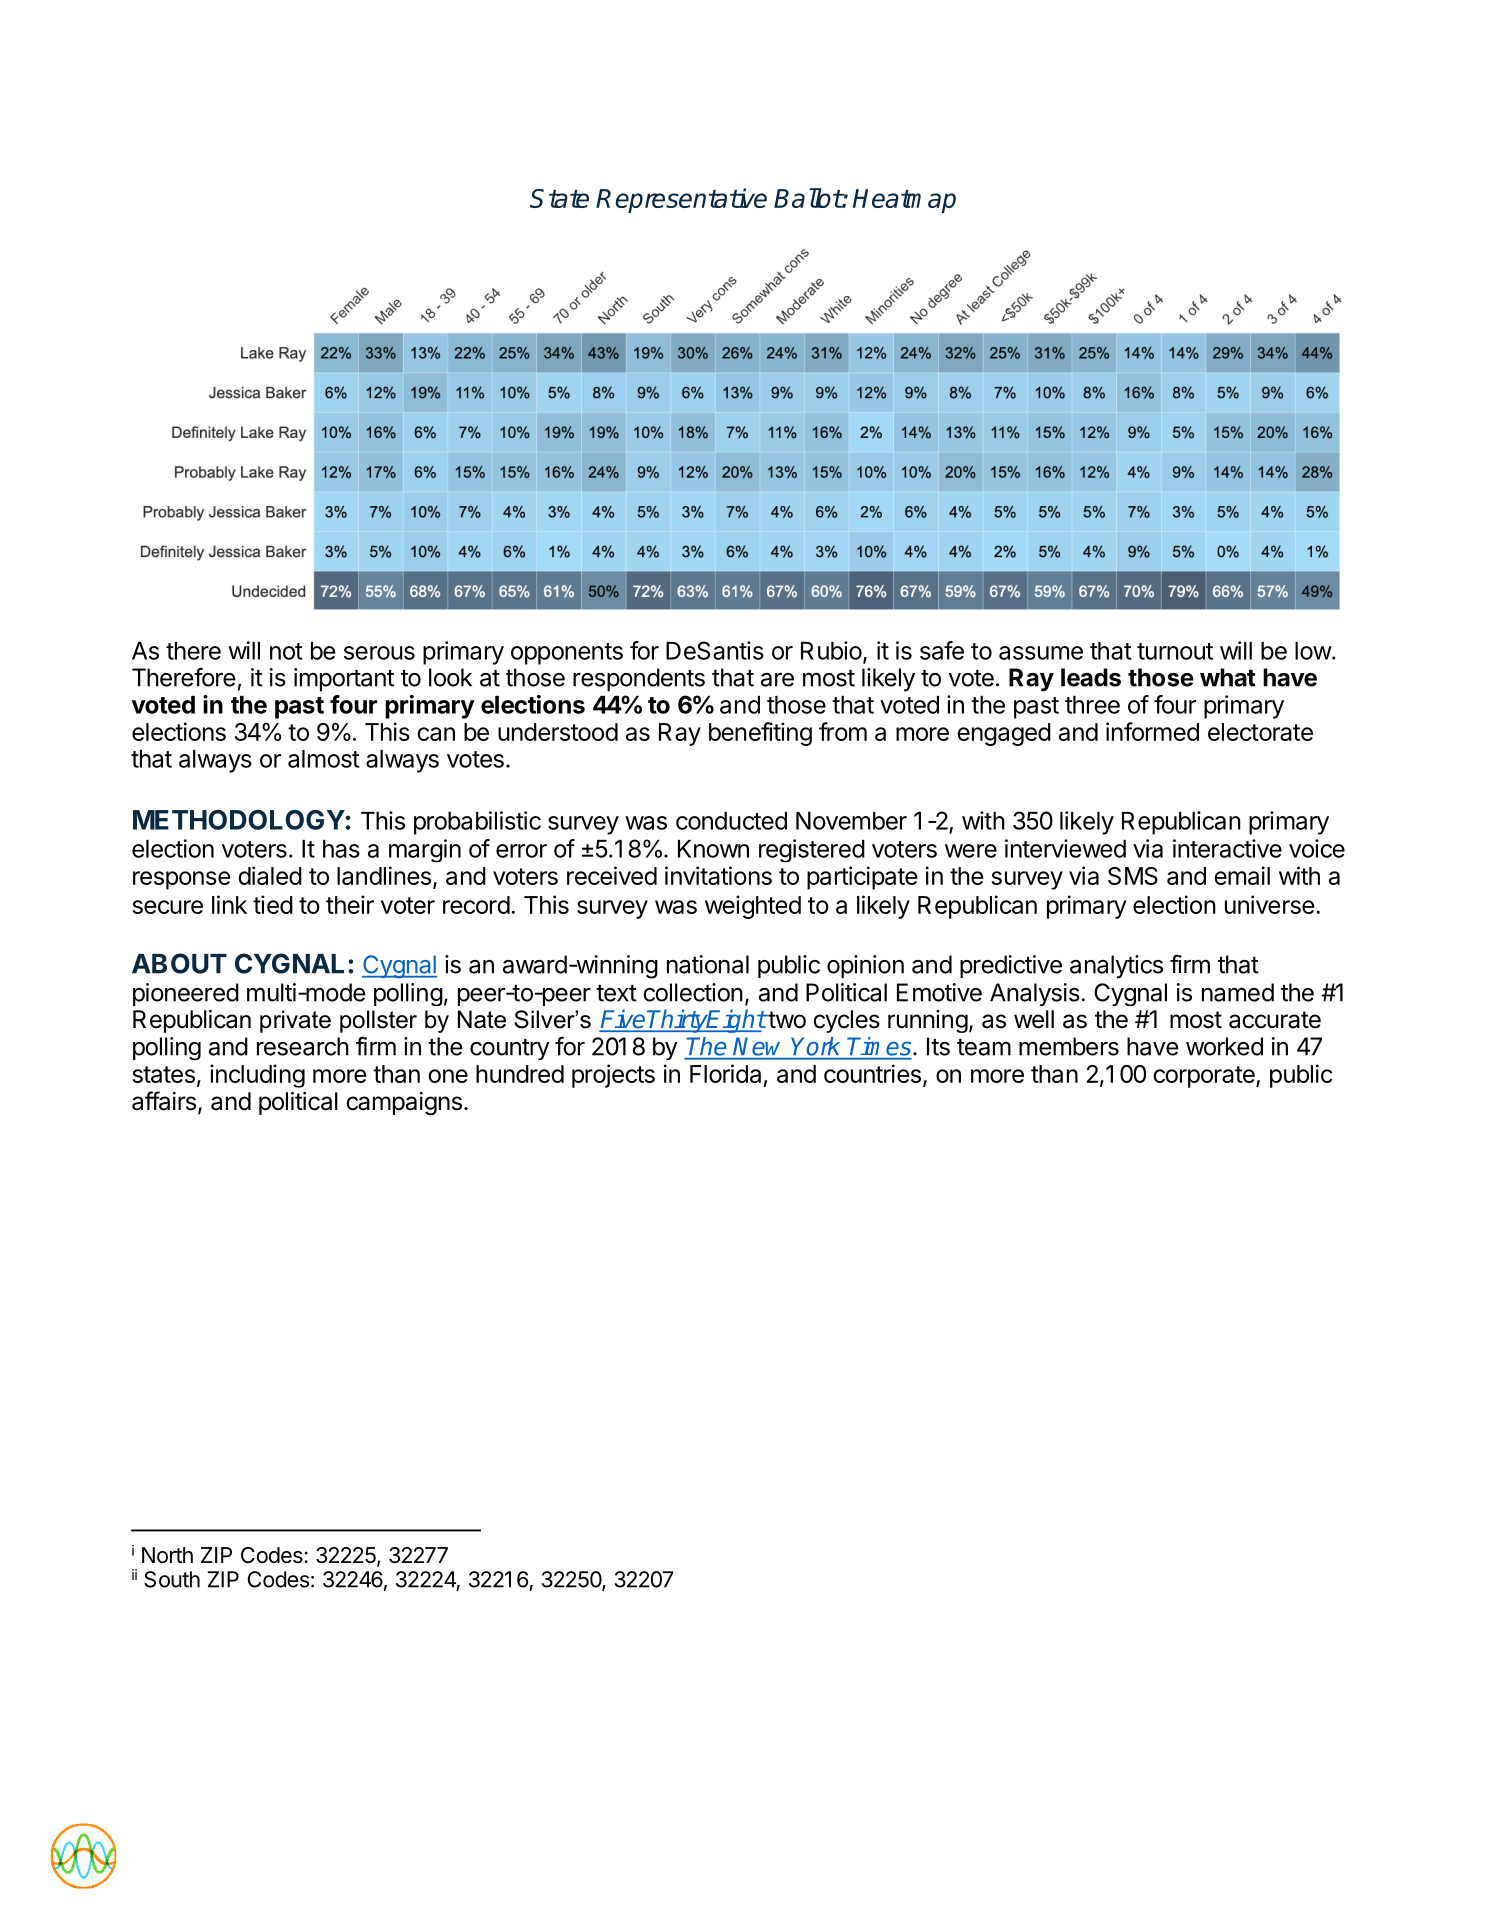 This screenshot has height=1923, width=1486. Describe the element at coordinates (167, 1555) in the screenshot. I see `North` at that location.
